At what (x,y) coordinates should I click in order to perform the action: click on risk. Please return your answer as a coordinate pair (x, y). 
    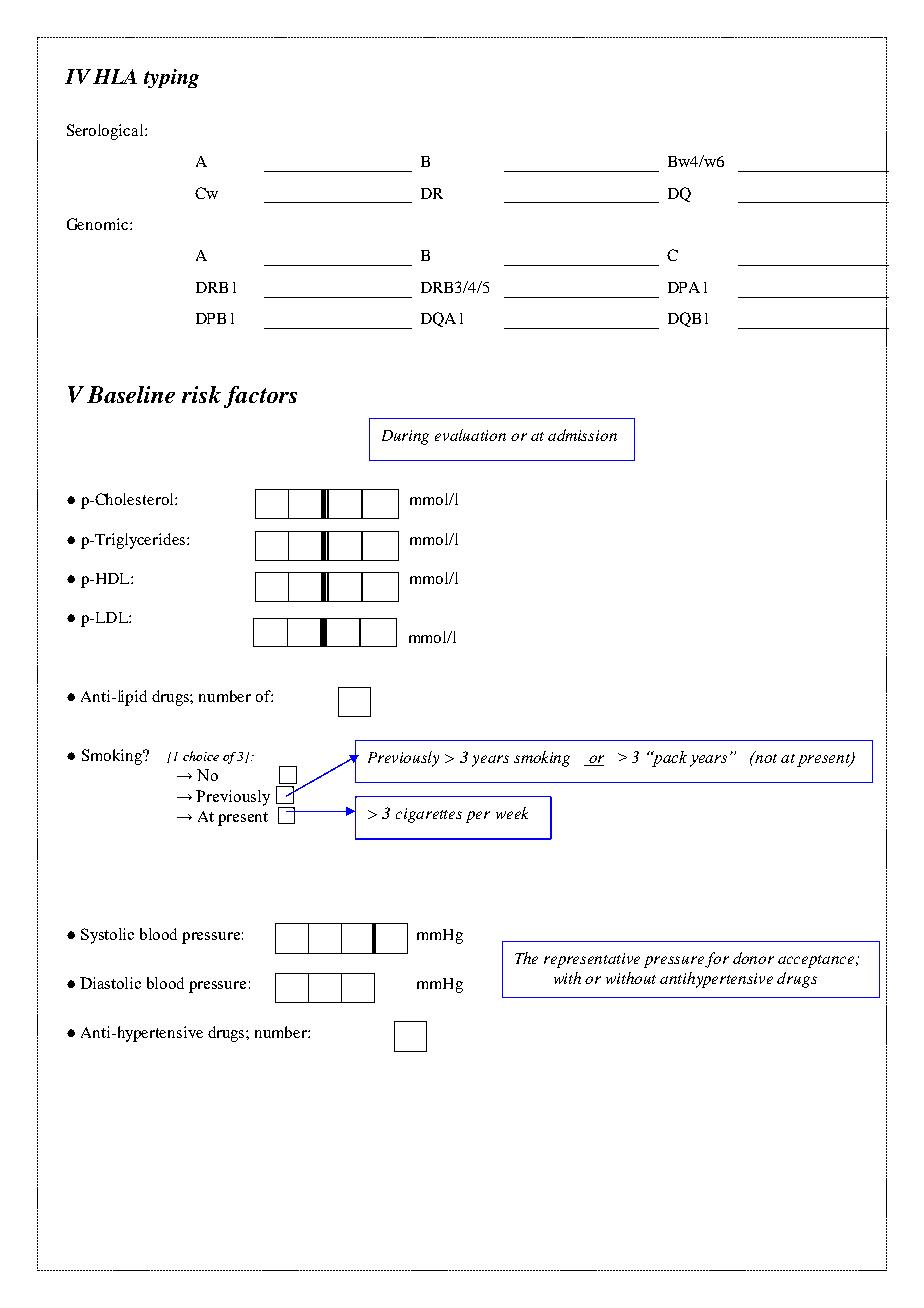
    Looking at the image, I should click on (201, 394).
